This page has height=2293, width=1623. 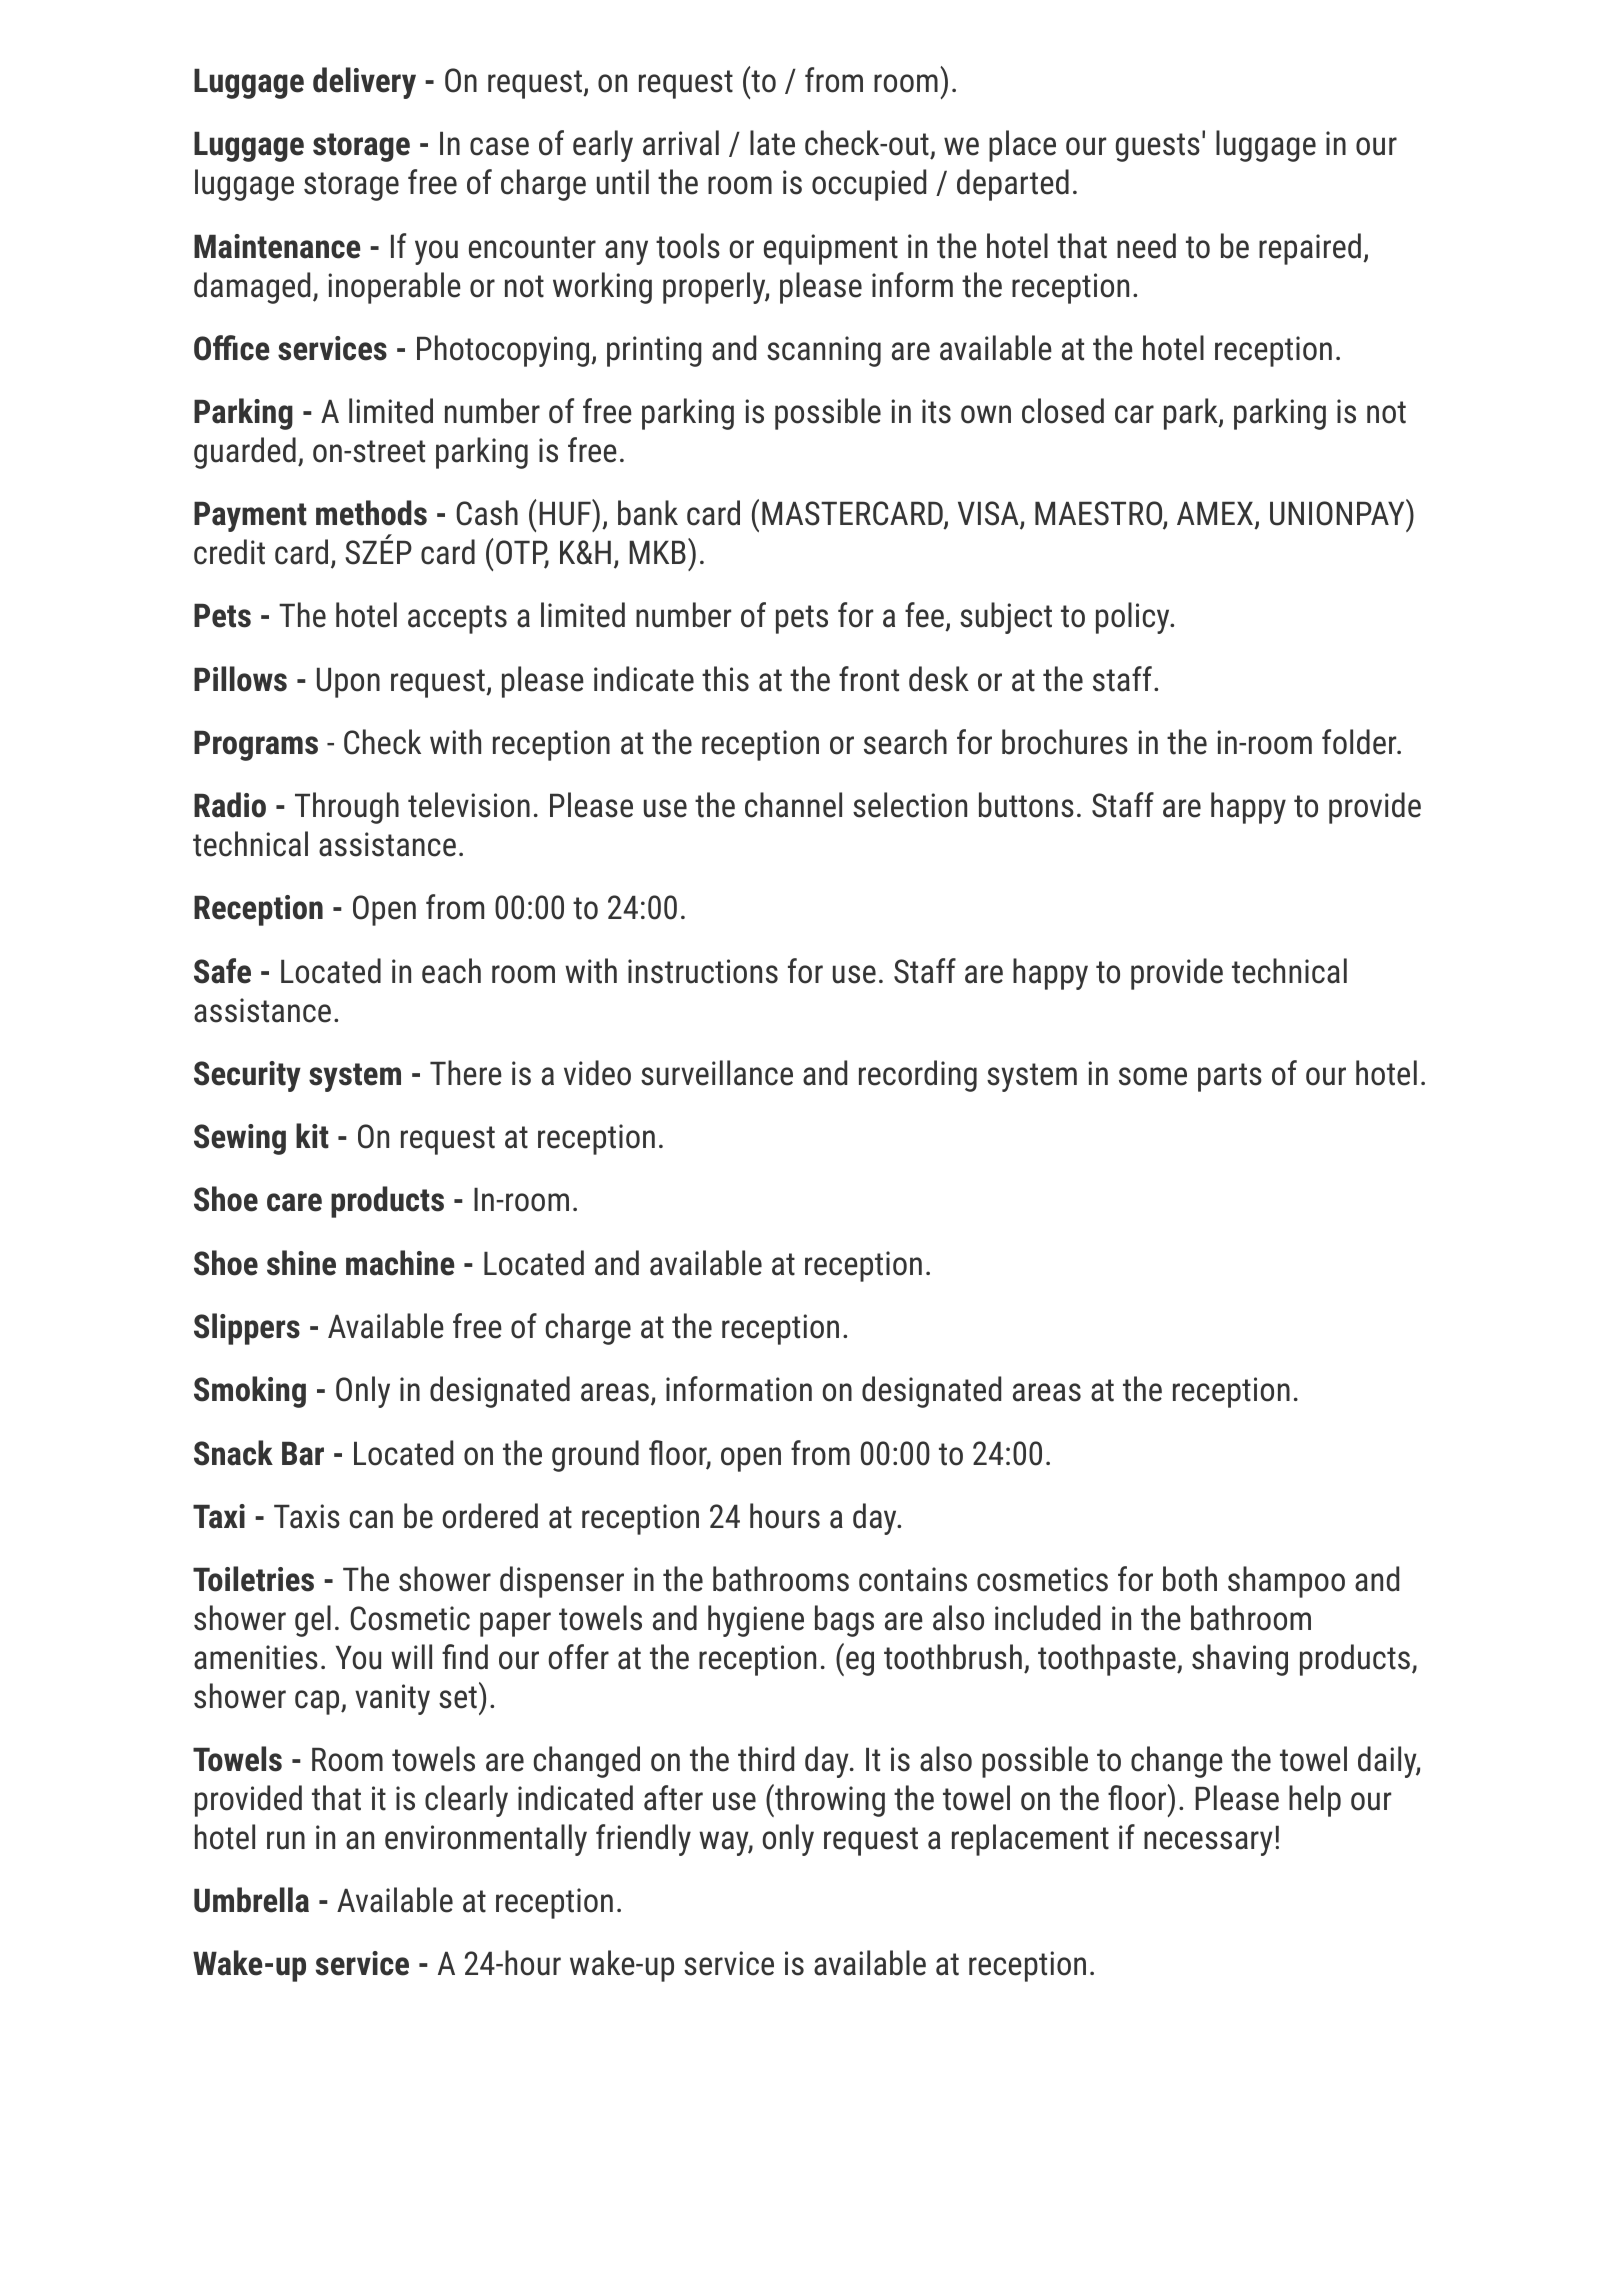 I want to click on machine, so click(x=400, y=1263).
